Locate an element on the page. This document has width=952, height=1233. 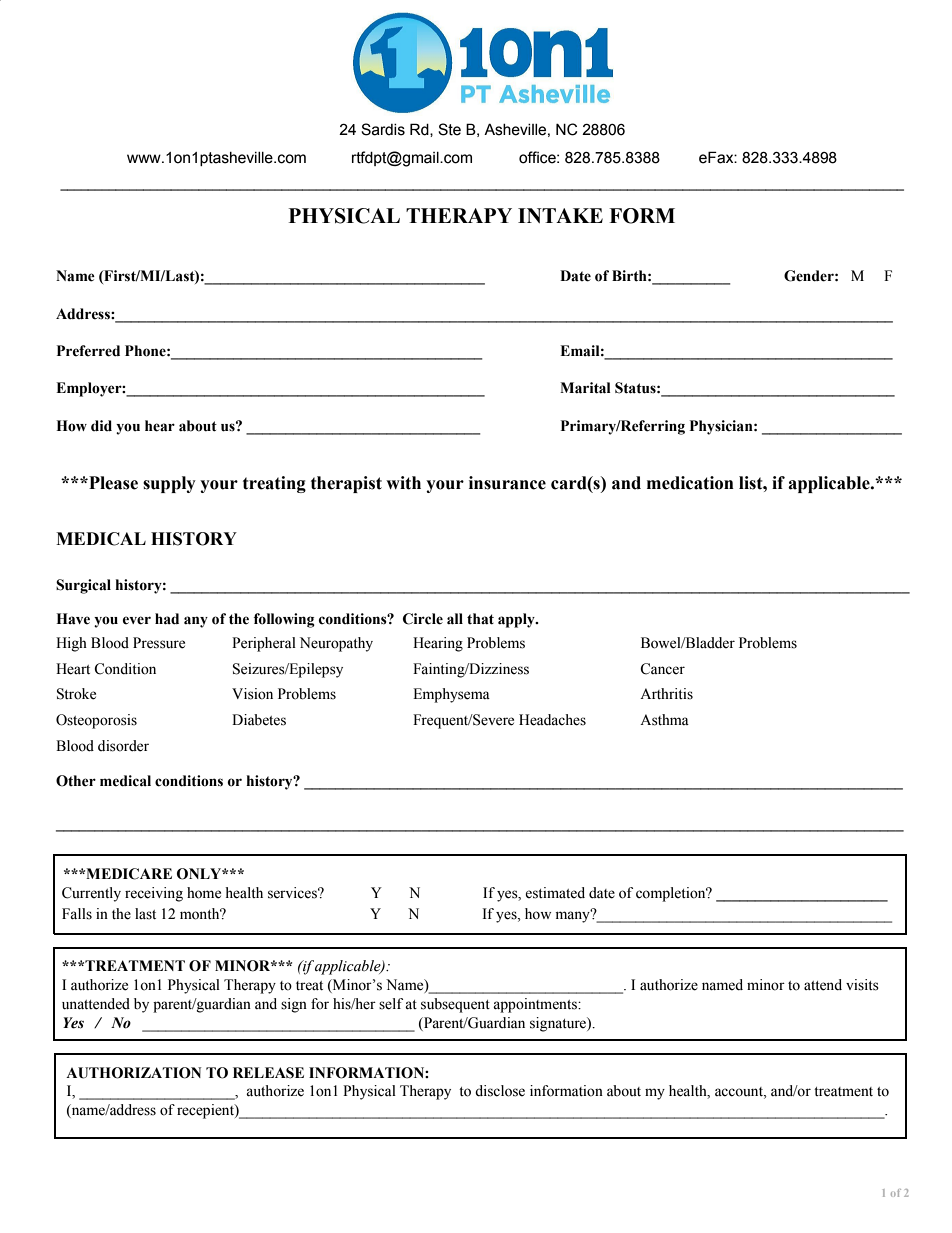
Pressure is located at coordinates (159, 643).
